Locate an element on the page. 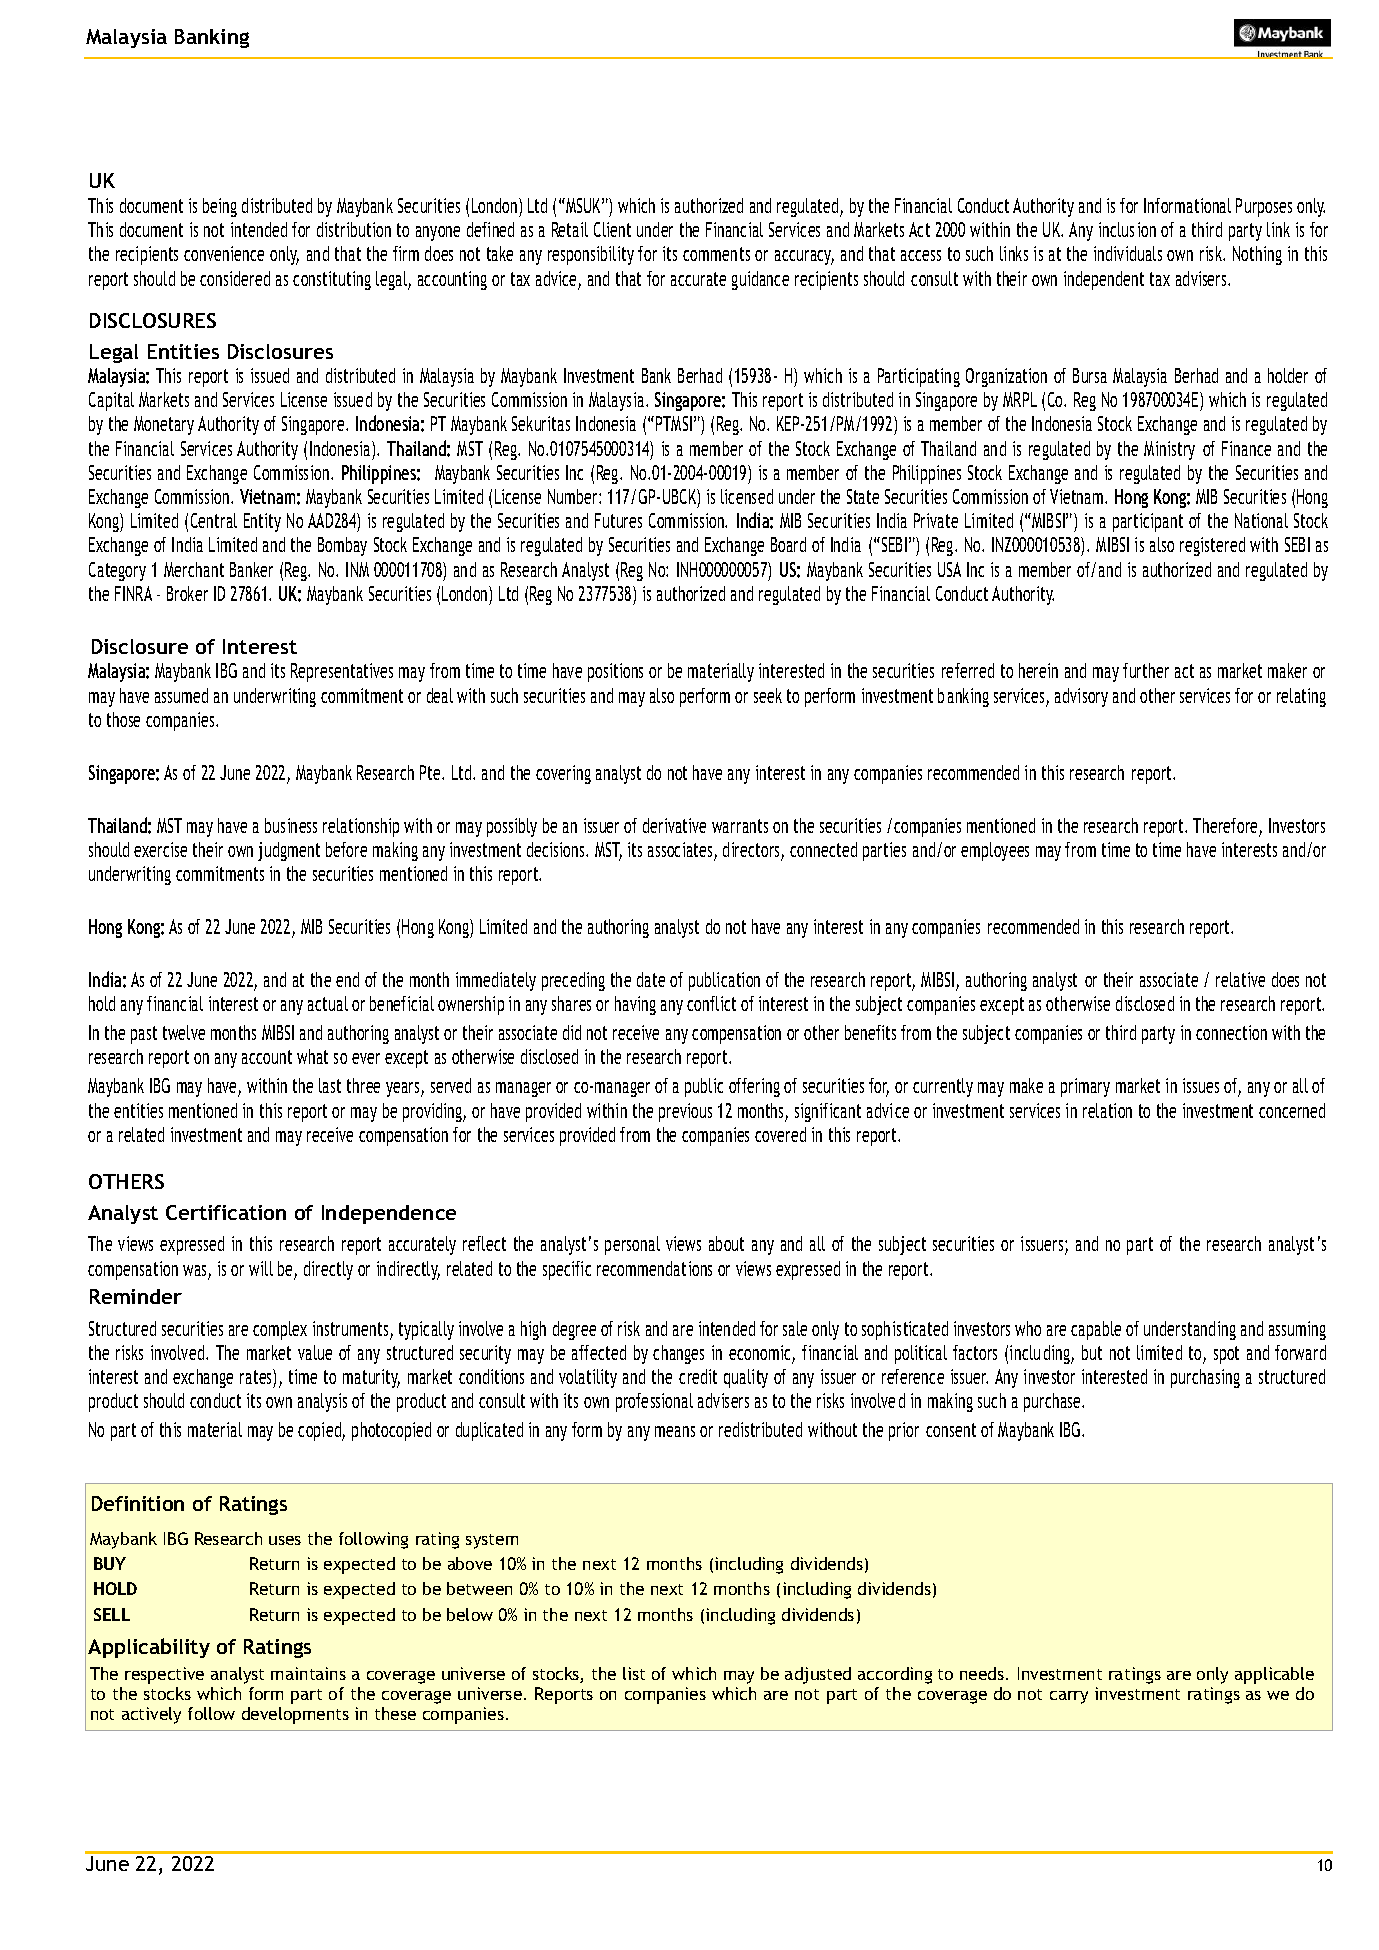 The width and height of the image is (1379, 1950). convenience is located at coordinates (224, 253).
